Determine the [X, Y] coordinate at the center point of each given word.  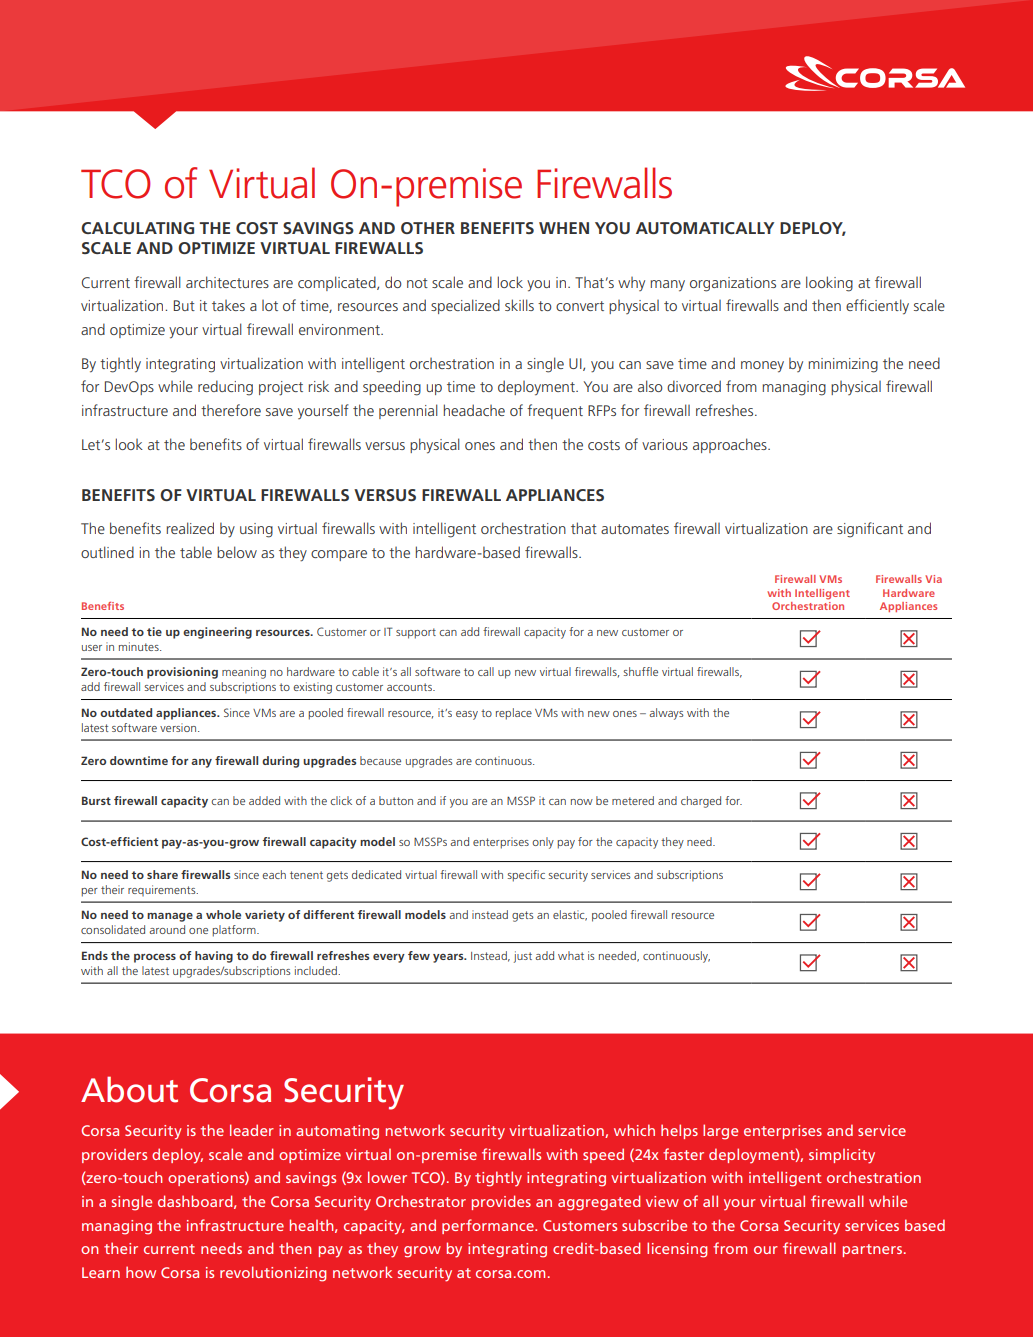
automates [635, 529]
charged [701, 802]
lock [510, 282]
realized [190, 528]
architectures [227, 282]
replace [514, 714]
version [179, 727]
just [523, 957]
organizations [733, 284]
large [720, 1132]
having [214, 957]
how [141, 1272]
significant [870, 530]
